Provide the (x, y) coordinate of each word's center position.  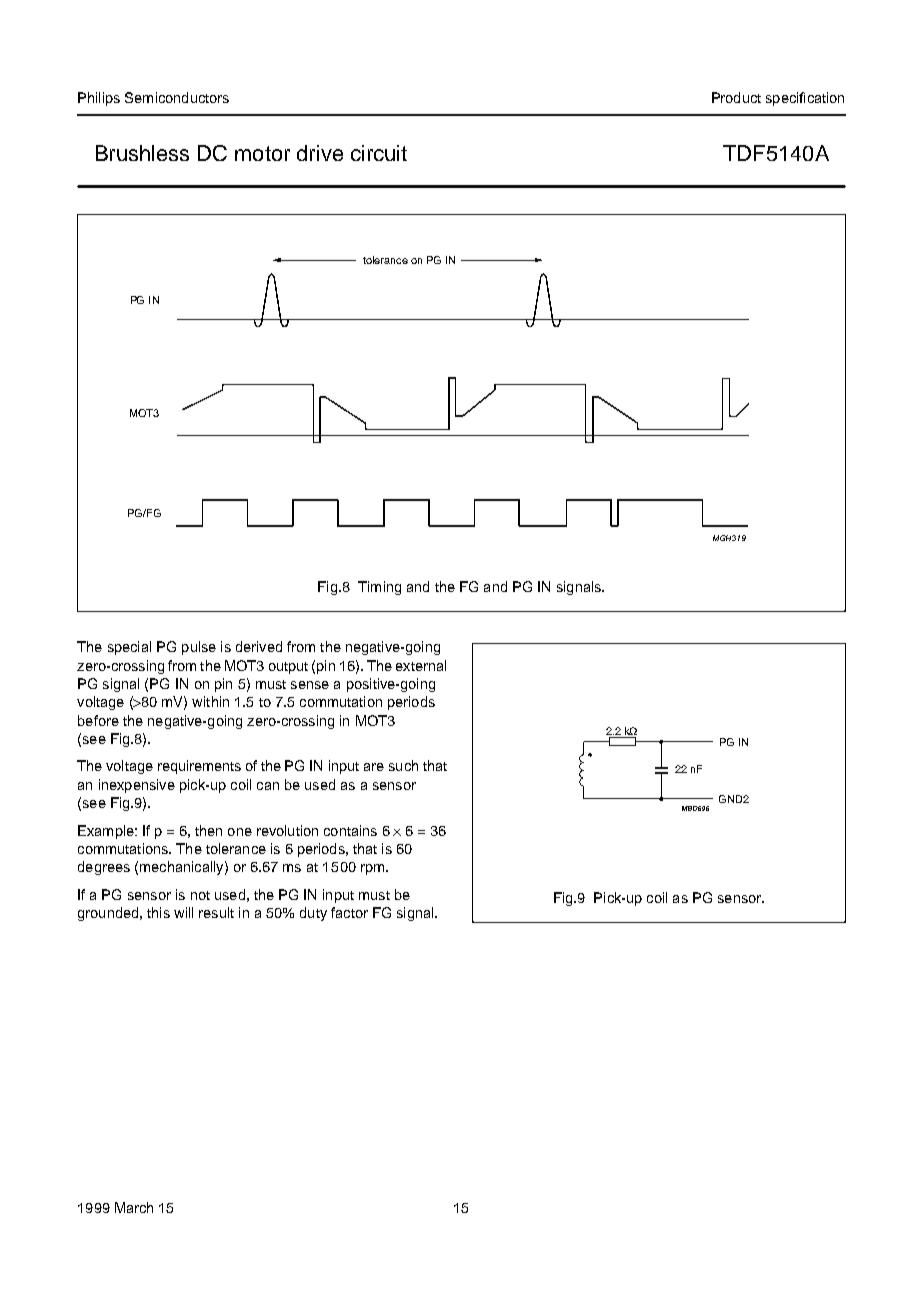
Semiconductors (177, 97)
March (134, 1207)
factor (349, 912)
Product (736, 97)
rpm (374, 869)
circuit (379, 153)
